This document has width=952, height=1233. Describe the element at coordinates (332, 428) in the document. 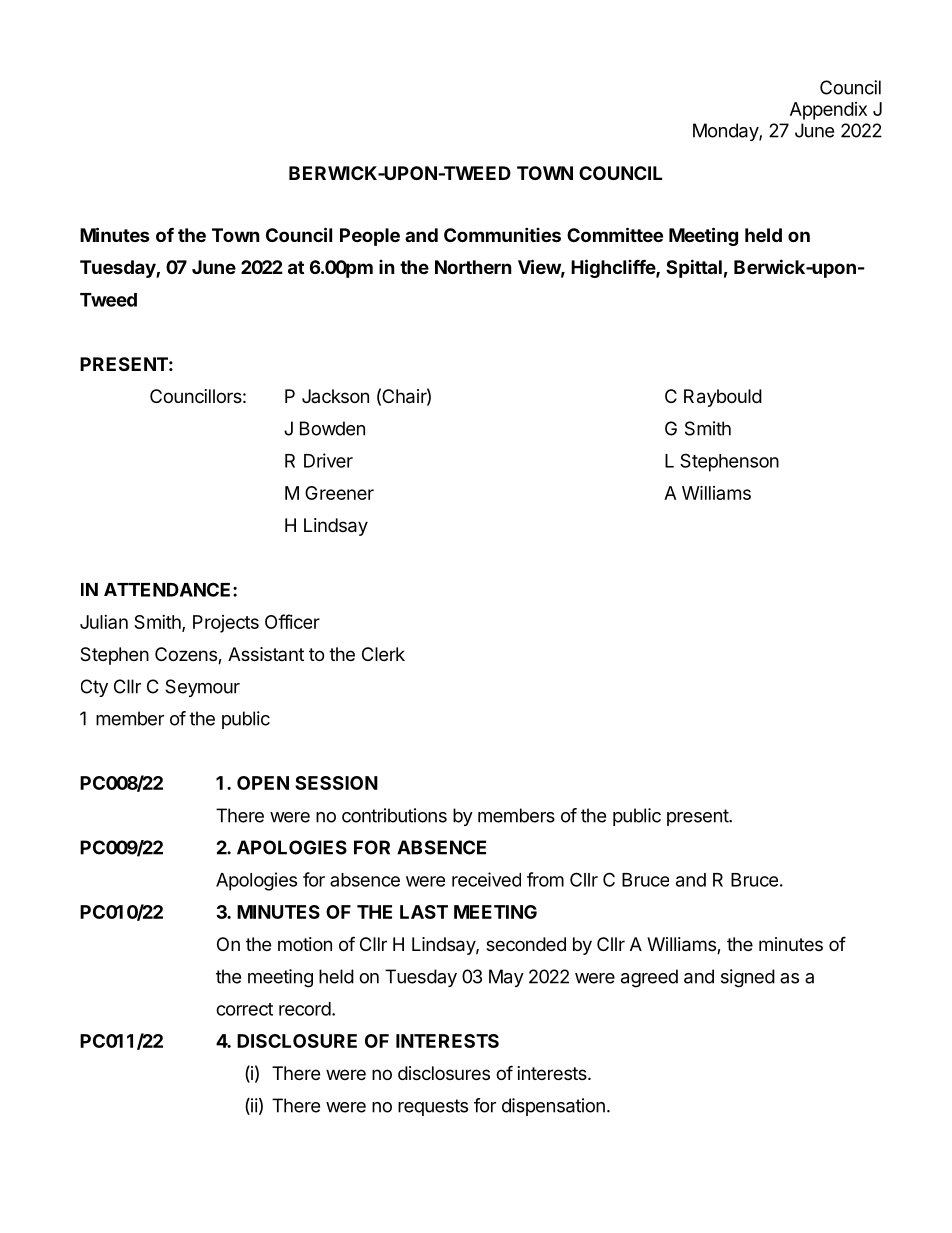

I see `Bowden` at that location.
